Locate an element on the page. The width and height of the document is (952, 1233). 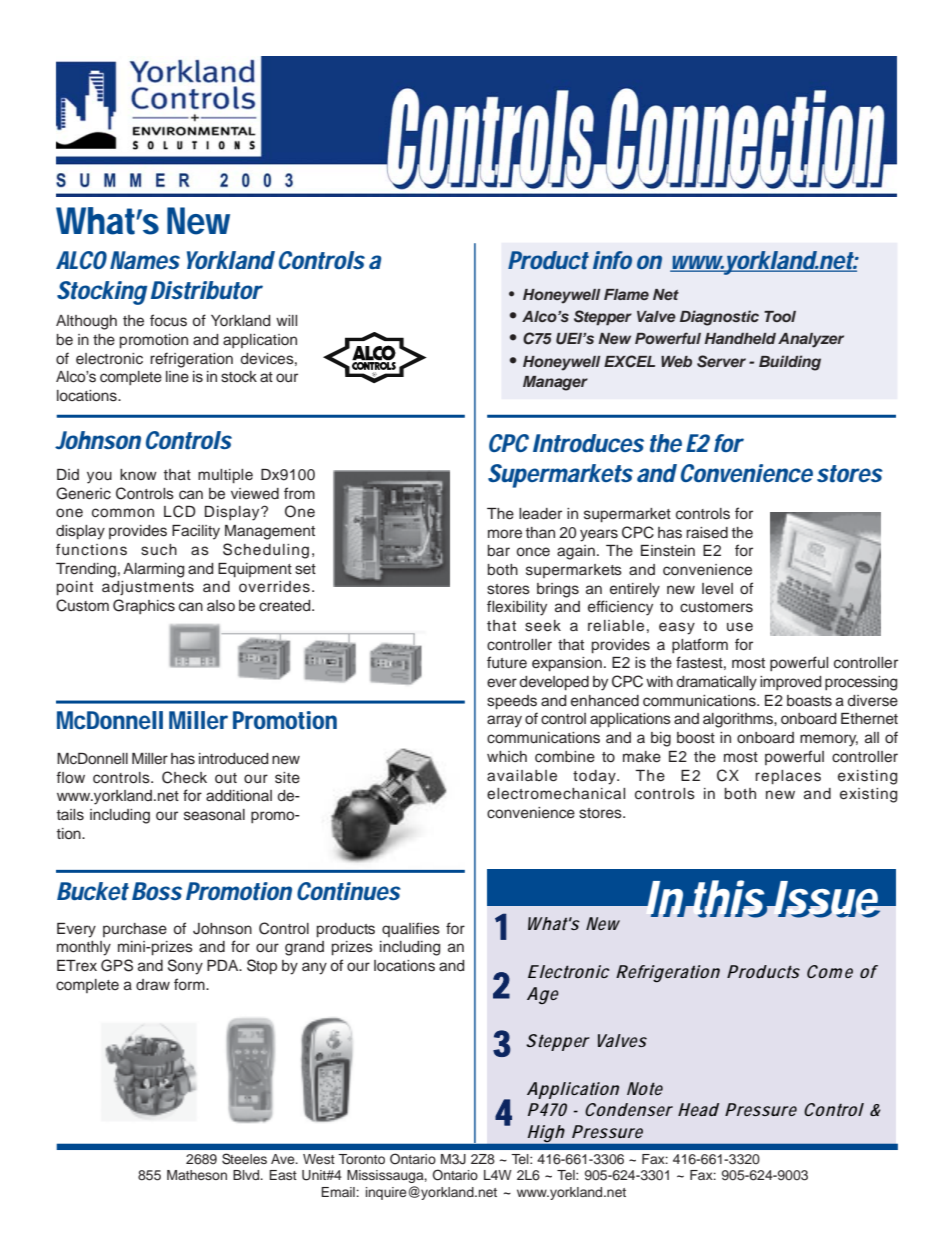
use is located at coordinates (740, 627).
